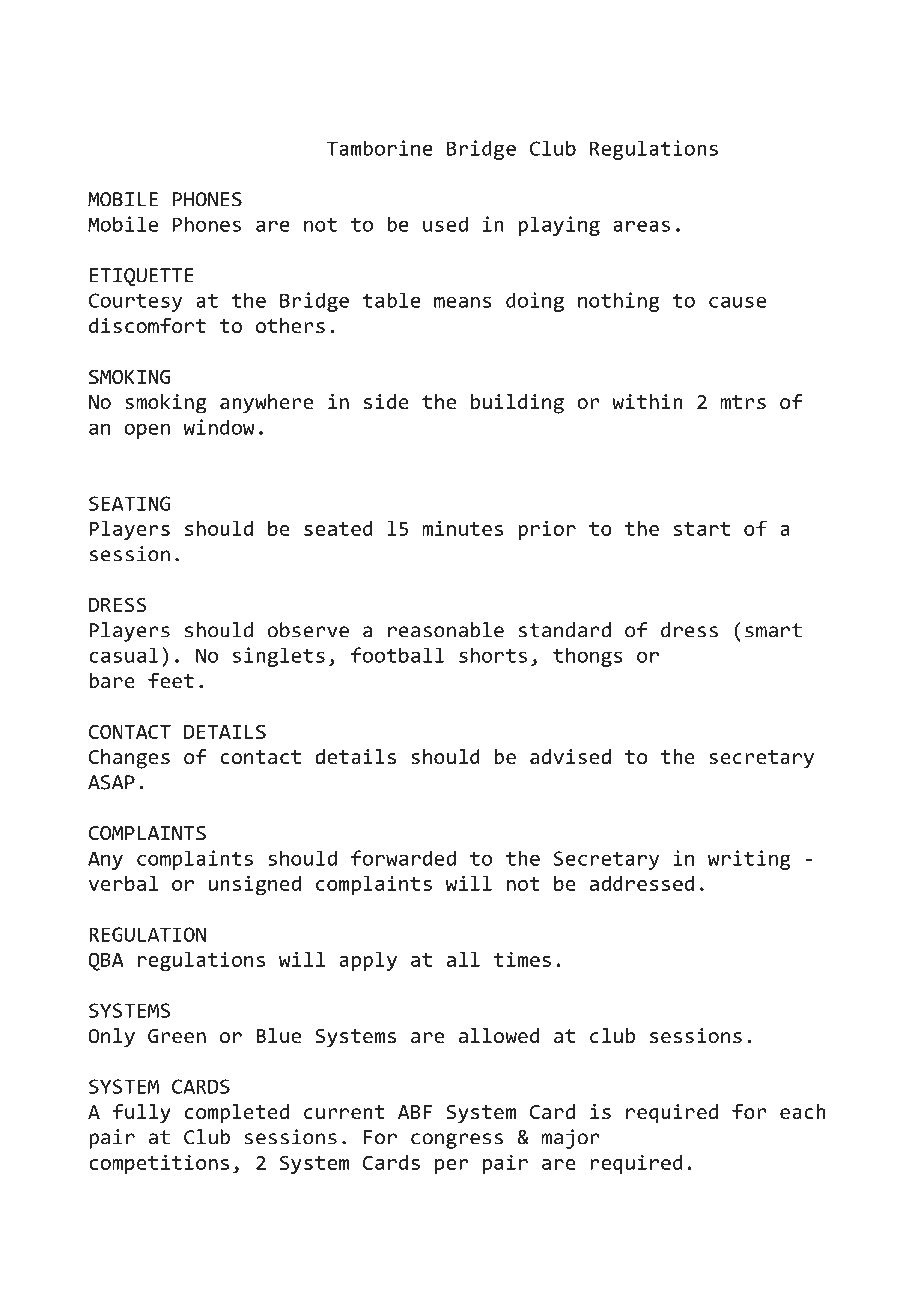 The width and height of the screenshot is (924, 1308). What do you see at coordinates (737, 302) in the screenshot?
I see `cause` at bounding box center [737, 302].
